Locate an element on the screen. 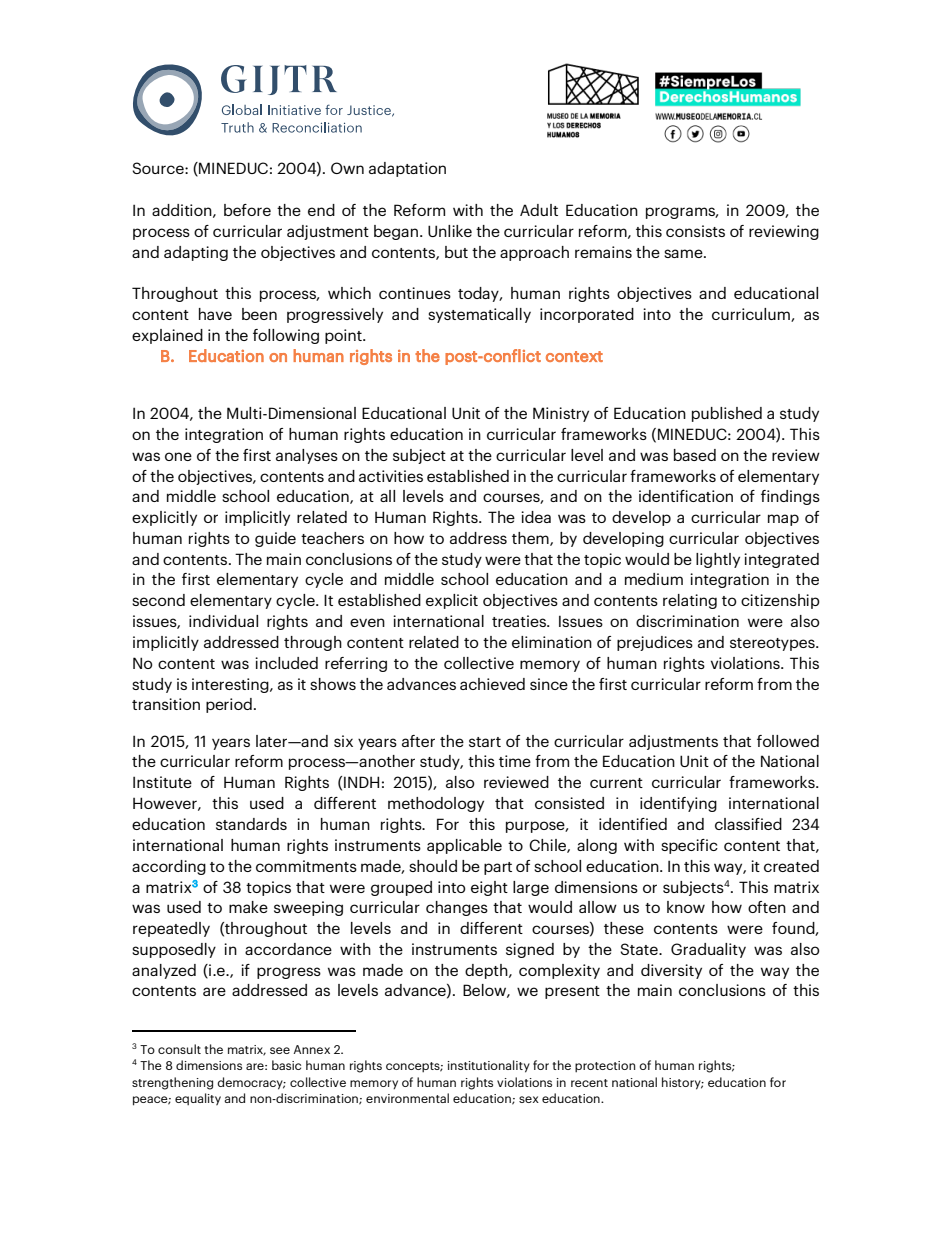  before is located at coordinates (247, 210).
